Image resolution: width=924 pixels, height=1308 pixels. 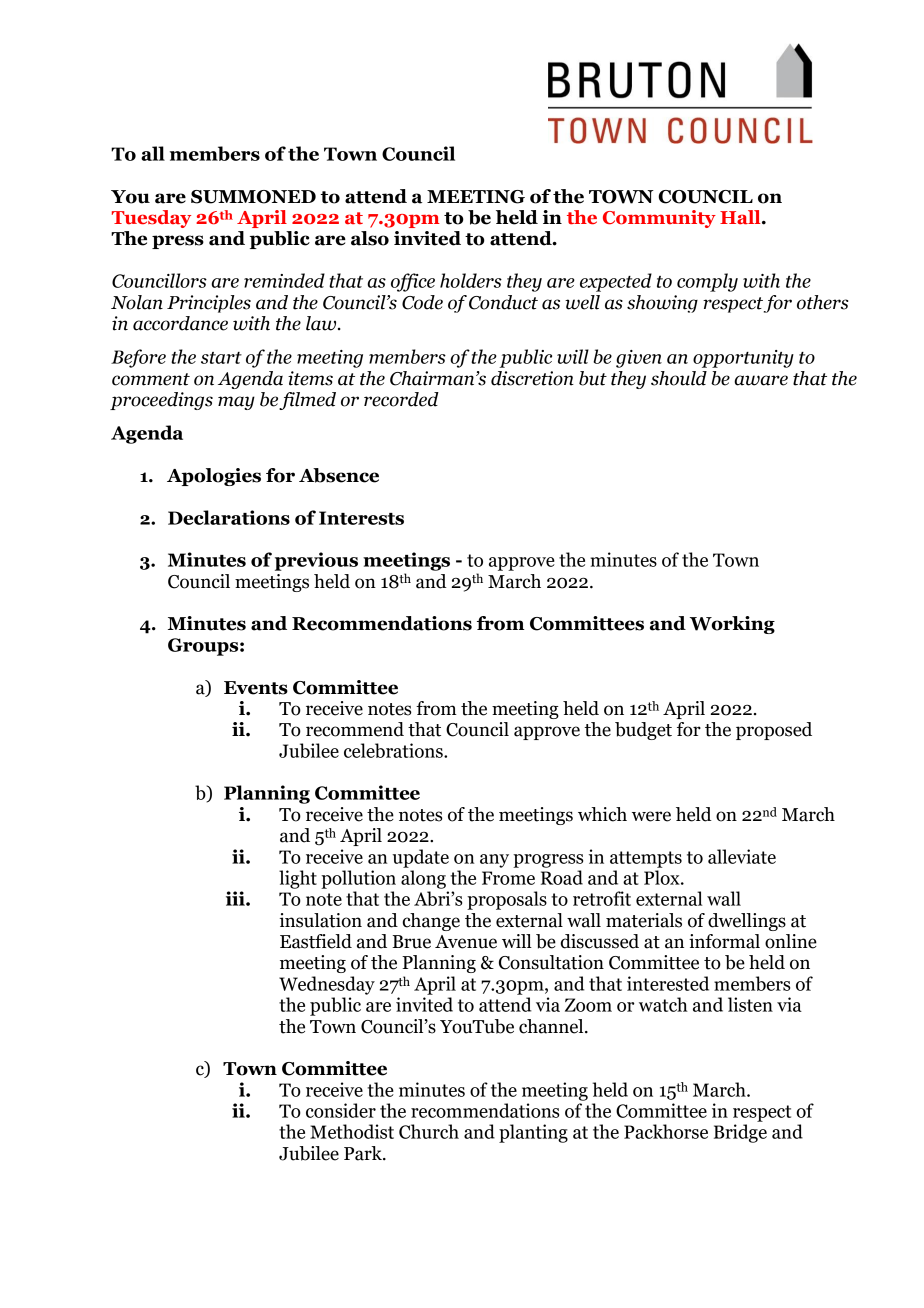 What do you see at coordinates (471, 280) in the screenshot?
I see `holders` at bounding box center [471, 280].
